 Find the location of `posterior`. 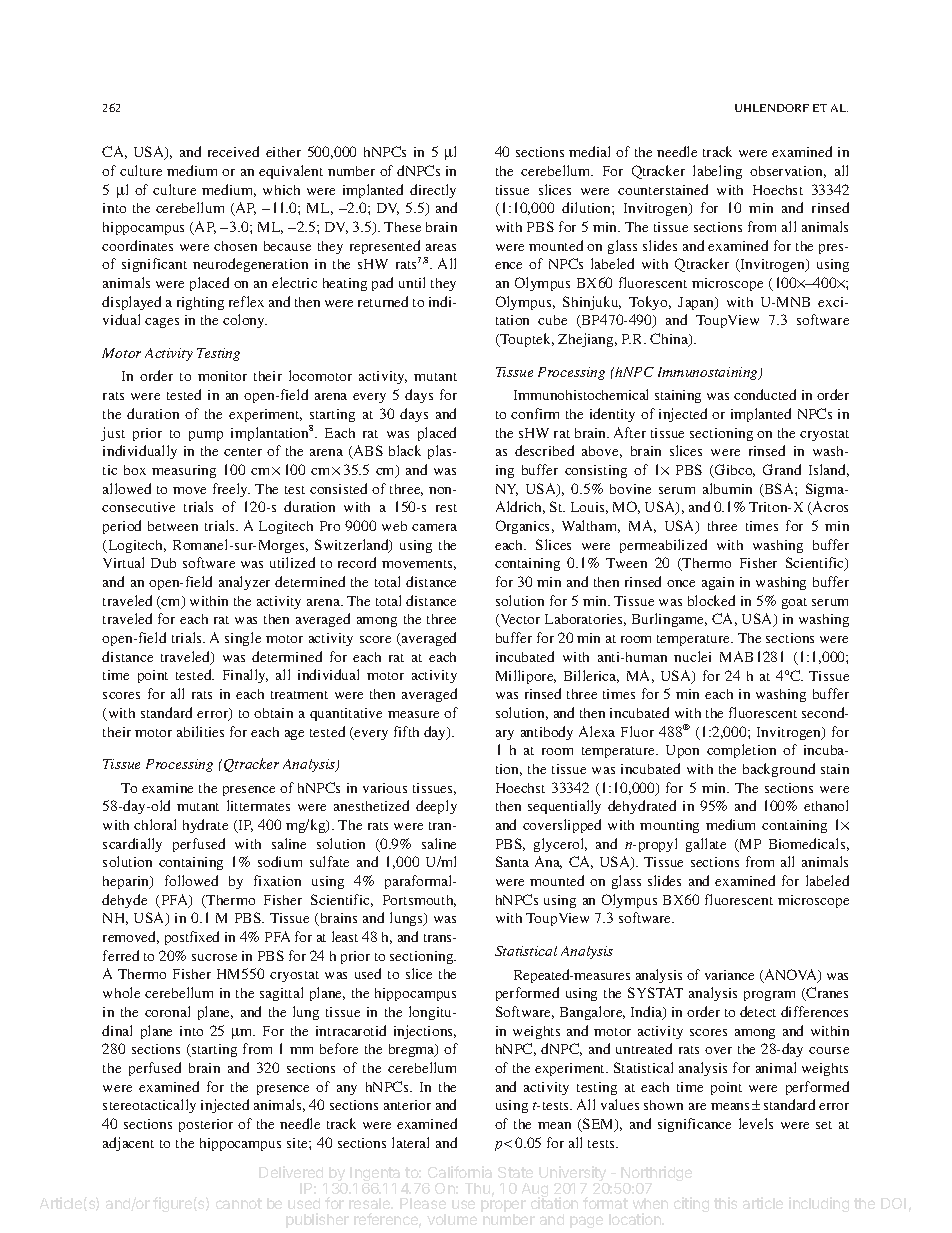

posterior is located at coordinates (206, 1125).
